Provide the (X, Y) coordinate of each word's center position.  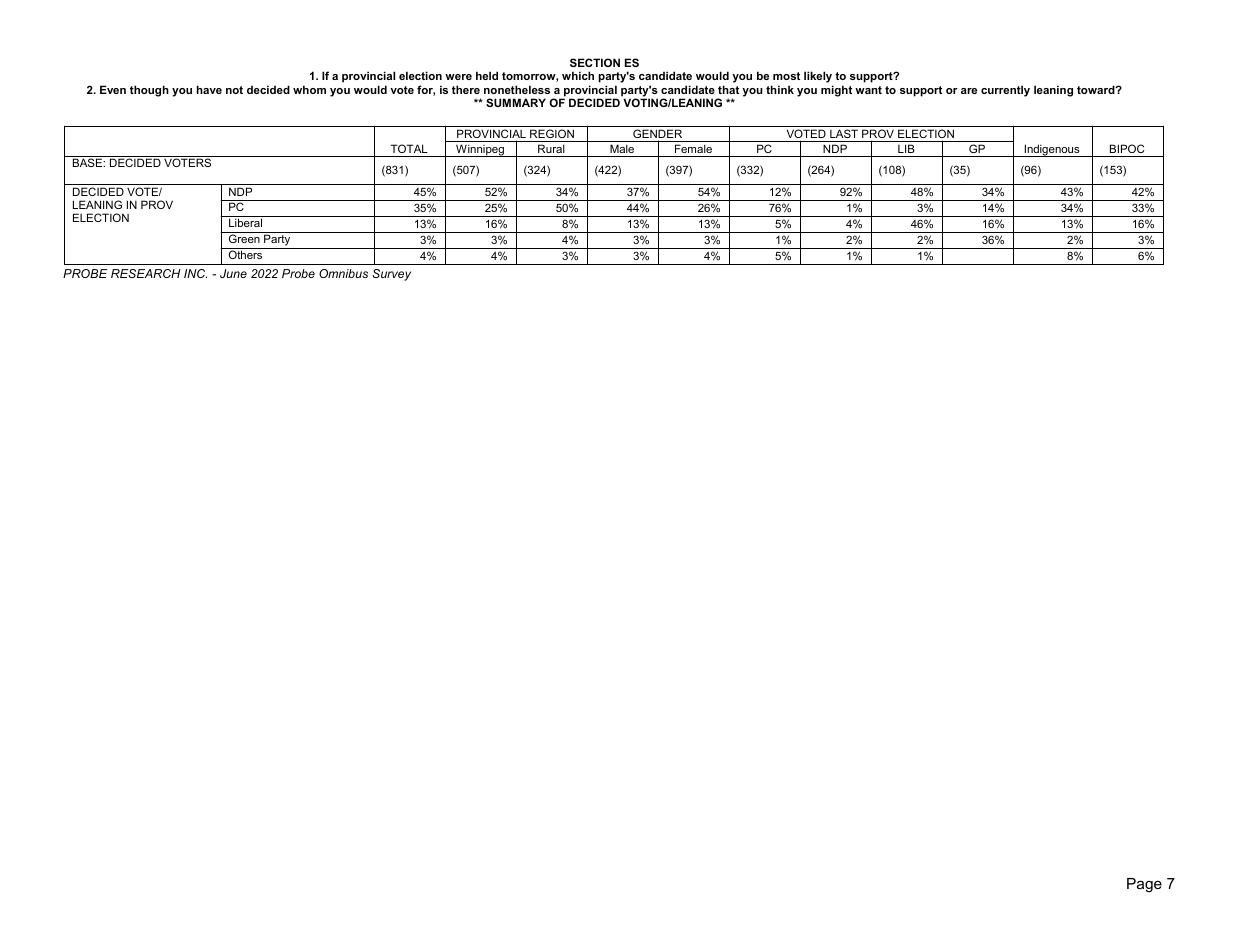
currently (1005, 91)
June (233, 273)
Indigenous (1052, 150)
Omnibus (343, 273)
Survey (391, 275)
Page (1144, 885)
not (234, 90)
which (578, 75)
